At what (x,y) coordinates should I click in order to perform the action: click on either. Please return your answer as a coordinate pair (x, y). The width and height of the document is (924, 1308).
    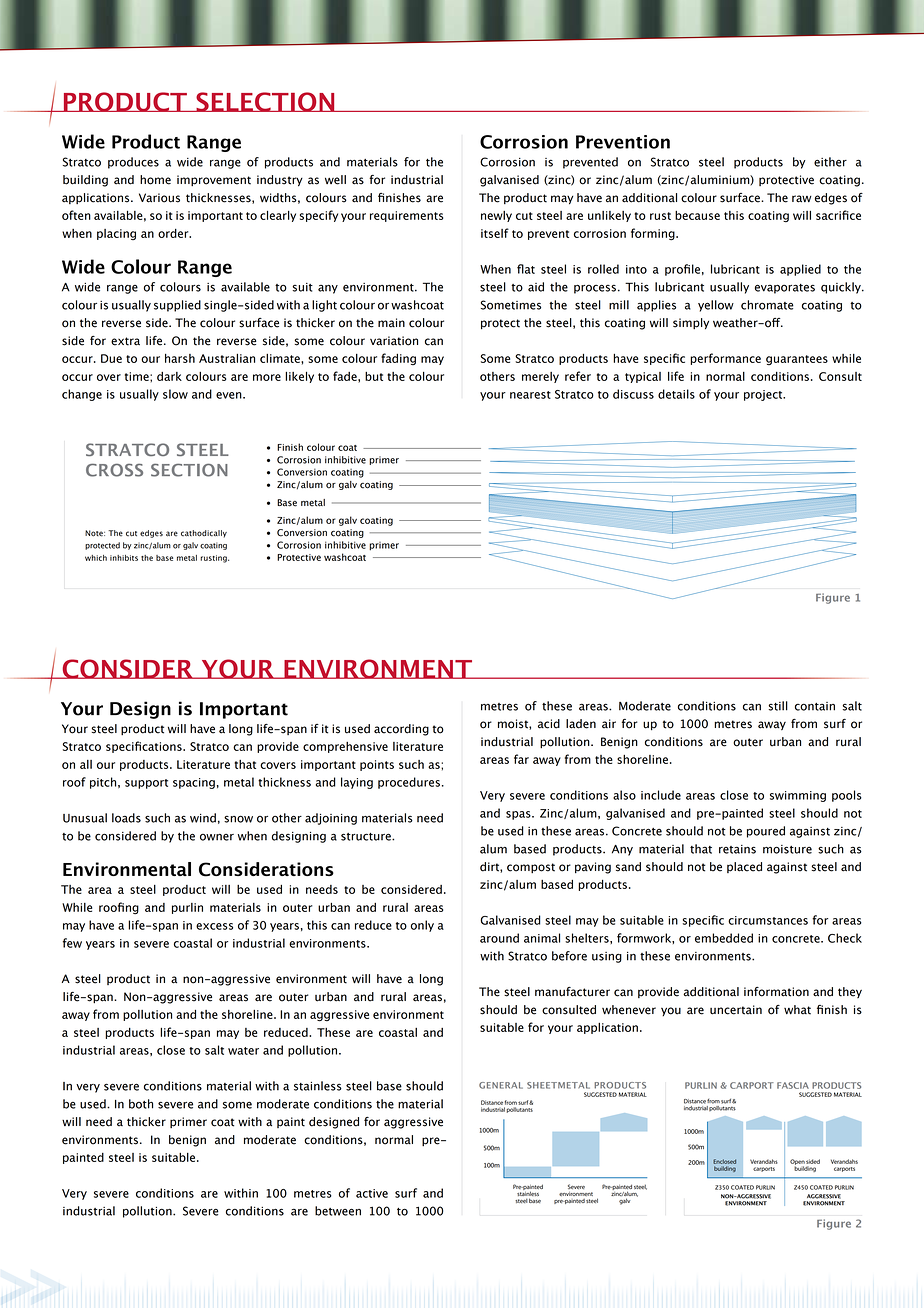
    Looking at the image, I should click on (830, 162).
